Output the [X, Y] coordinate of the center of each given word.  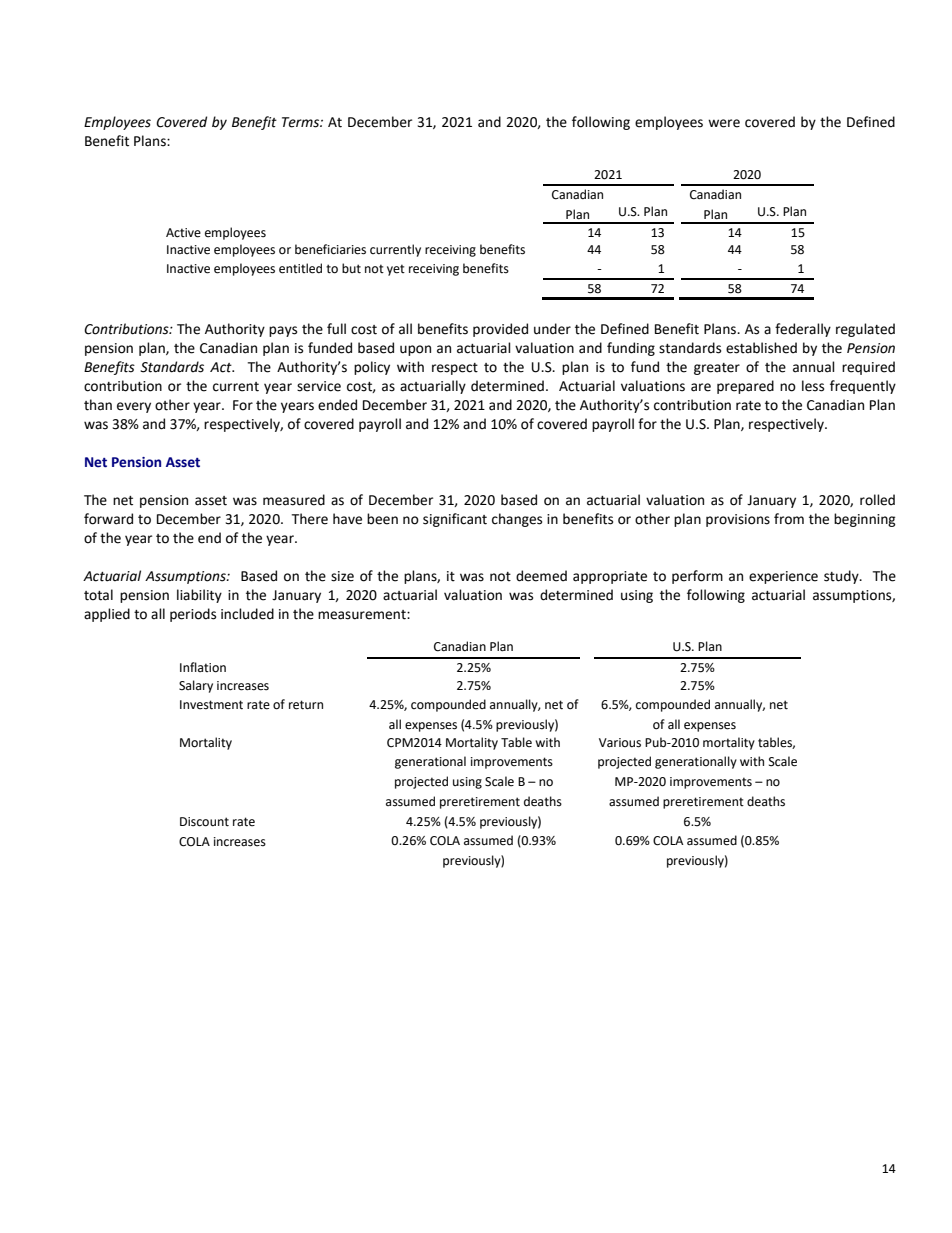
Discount [204, 822]
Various [620, 743]
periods [193, 615]
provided [500, 330]
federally [803, 330]
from [789, 519]
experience [783, 577]
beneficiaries [330, 249]
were [724, 123]
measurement [363, 615]
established [761, 348]
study [842, 577]
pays [283, 331]
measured [294, 500]
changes [517, 520]
